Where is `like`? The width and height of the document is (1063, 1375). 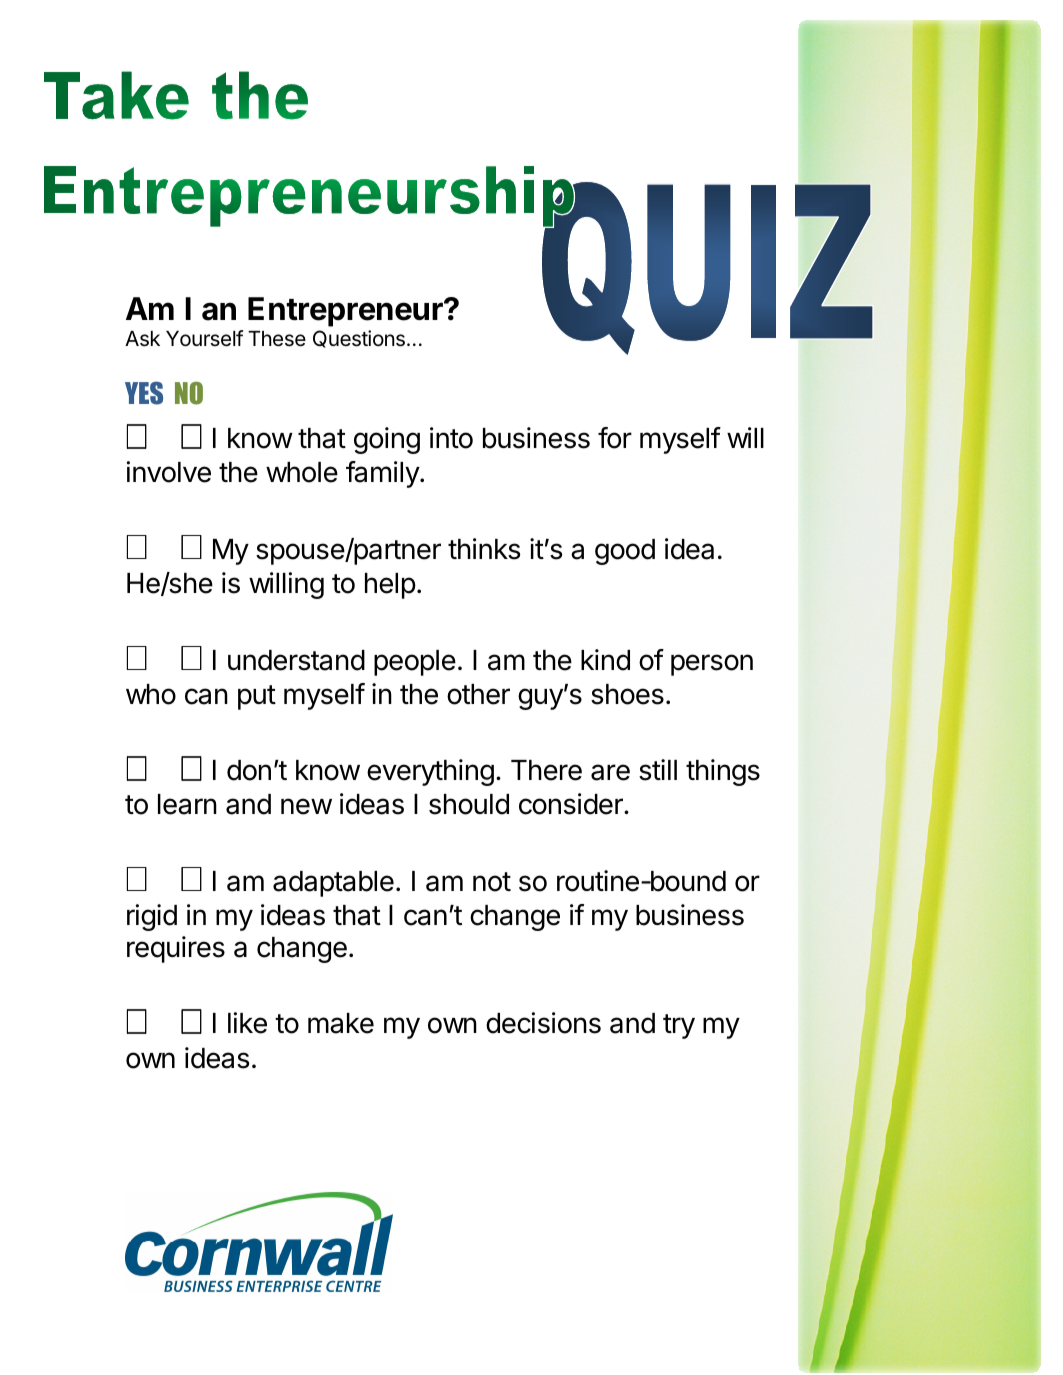
like is located at coordinates (247, 1023).
